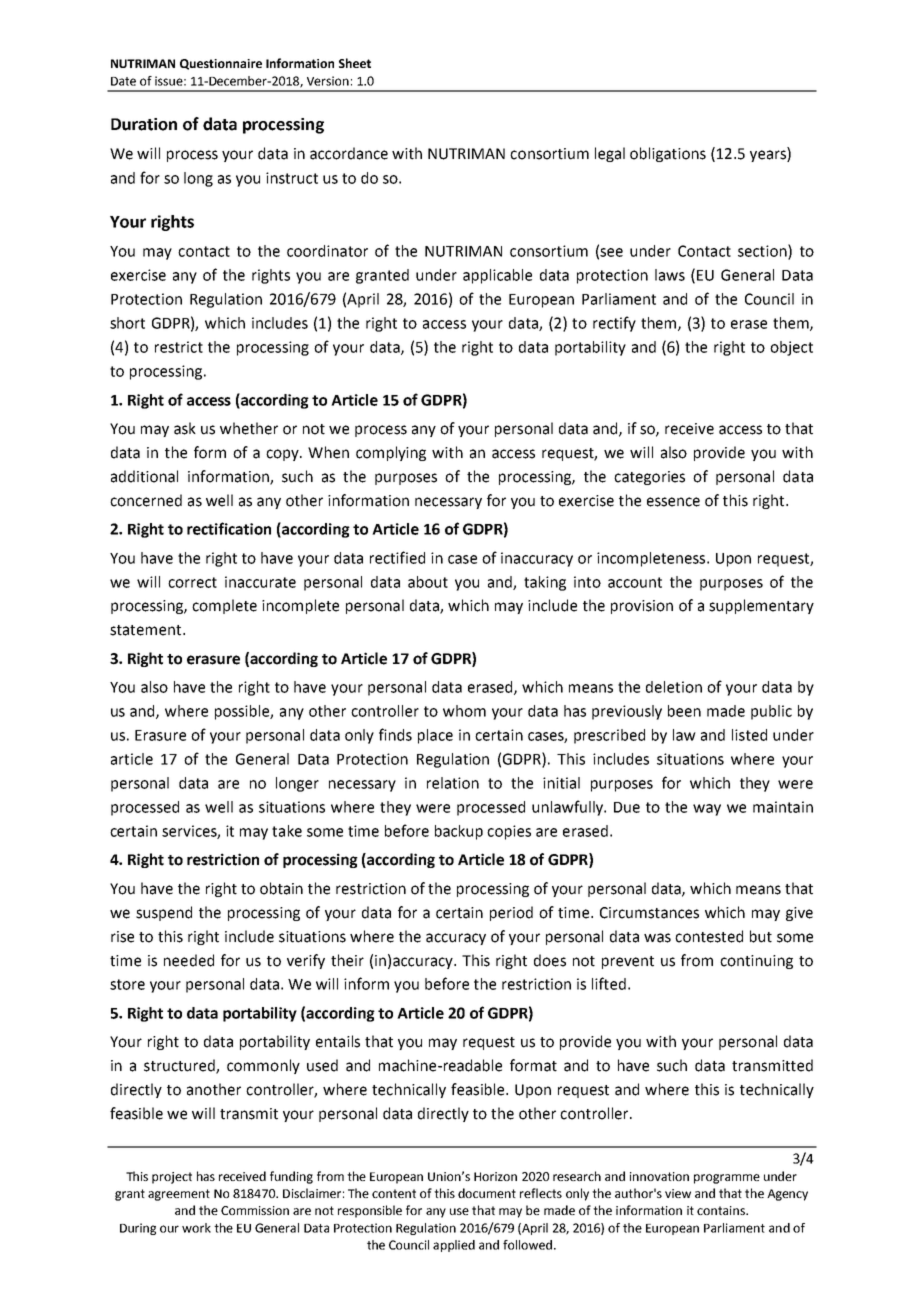 The width and height of the document is (924, 1308). Describe the element at coordinates (722, 1210) in the document. I see `contains` at that location.
